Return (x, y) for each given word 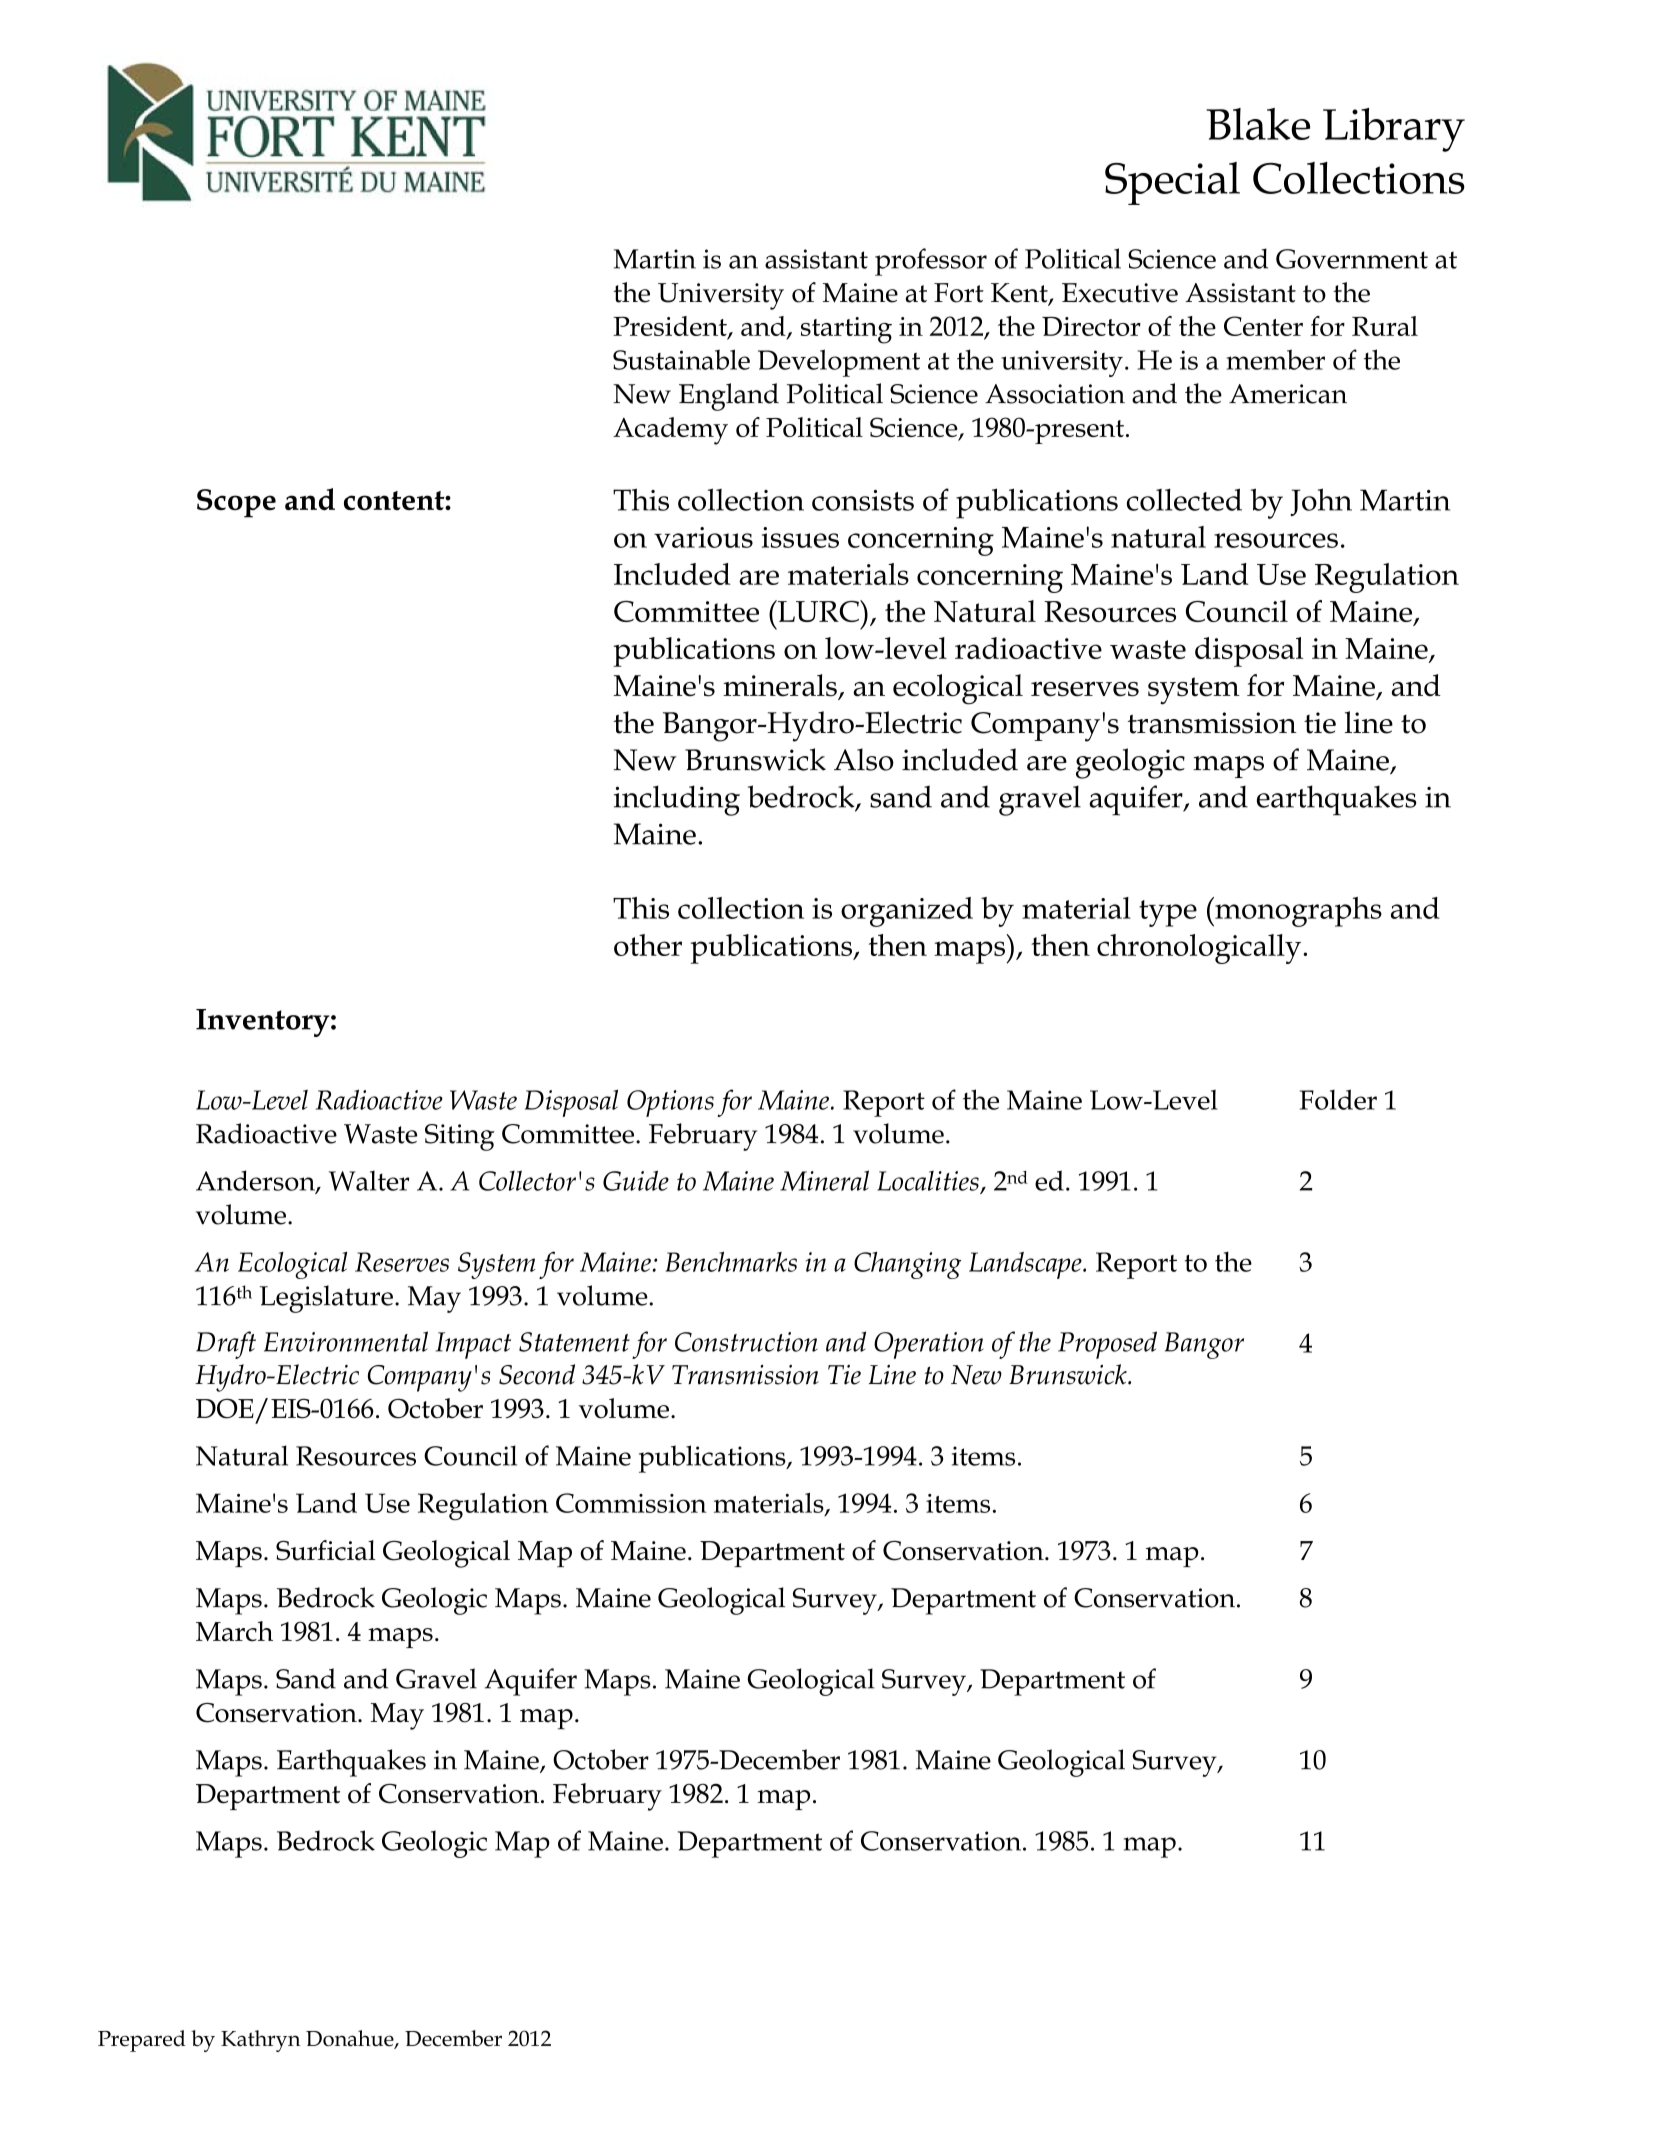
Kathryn (261, 2041)
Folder (1338, 1099)
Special (1172, 183)
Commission (631, 1503)
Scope (236, 503)
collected (1184, 499)
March (234, 1631)
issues (800, 537)
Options (670, 1103)
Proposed (1107, 1345)
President (671, 327)
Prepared (142, 2041)
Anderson (256, 1181)
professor (931, 262)
